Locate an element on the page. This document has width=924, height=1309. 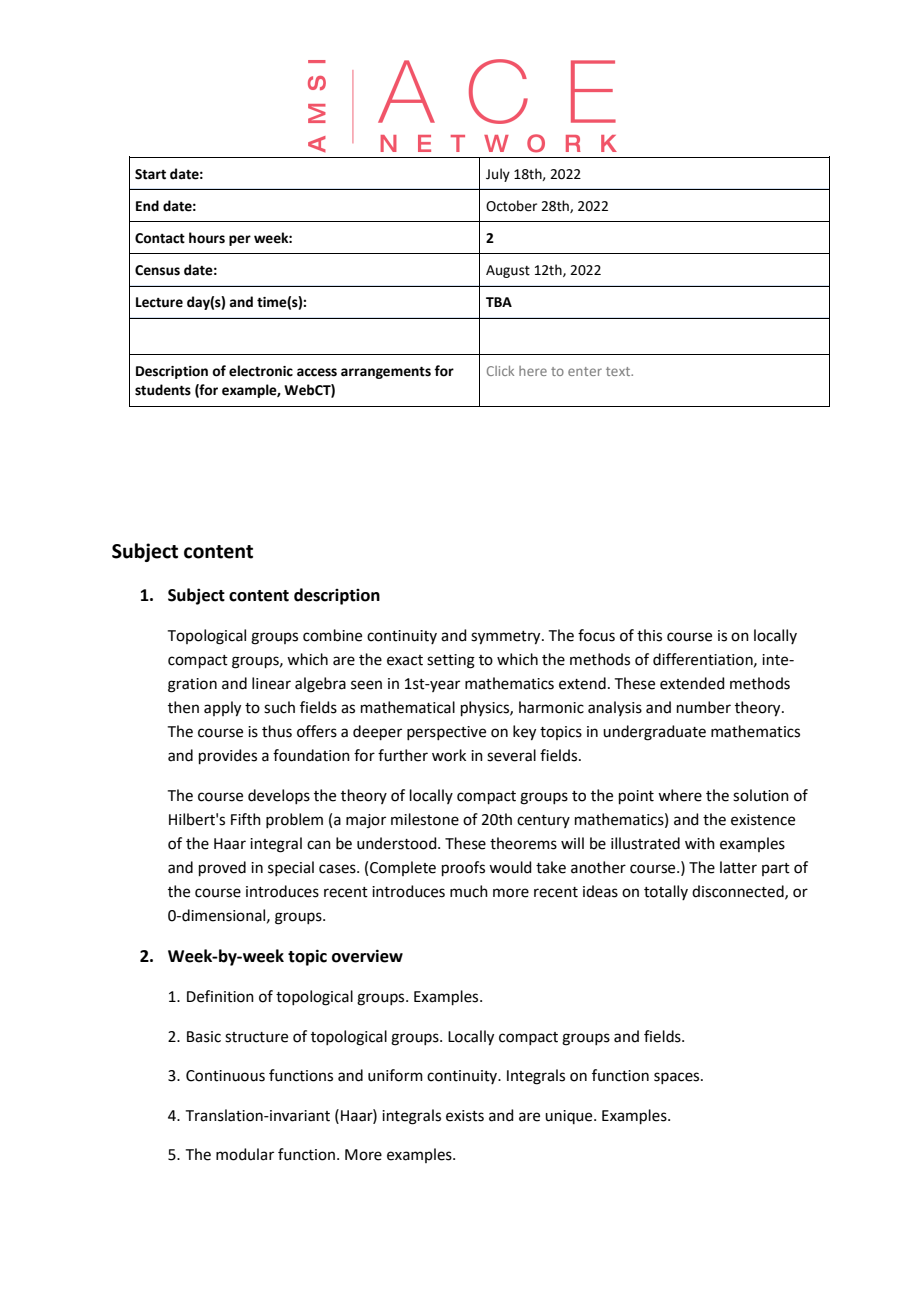
modular is located at coordinates (245, 1154).
